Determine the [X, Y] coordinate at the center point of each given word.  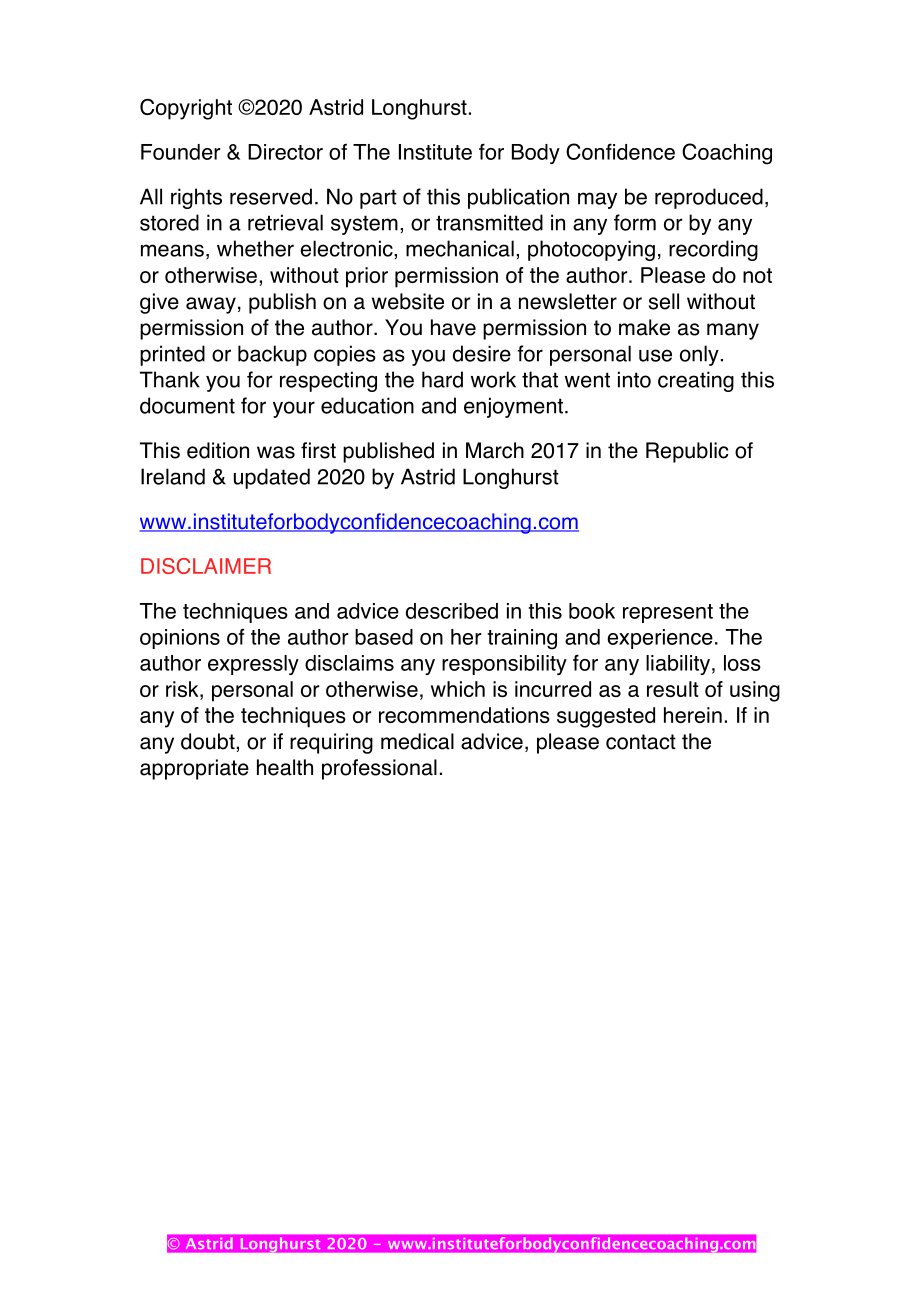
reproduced [709, 198]
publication [518, 198]
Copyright [186, 109]
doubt [209, 741]
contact [641, 742]
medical [417, 741]
